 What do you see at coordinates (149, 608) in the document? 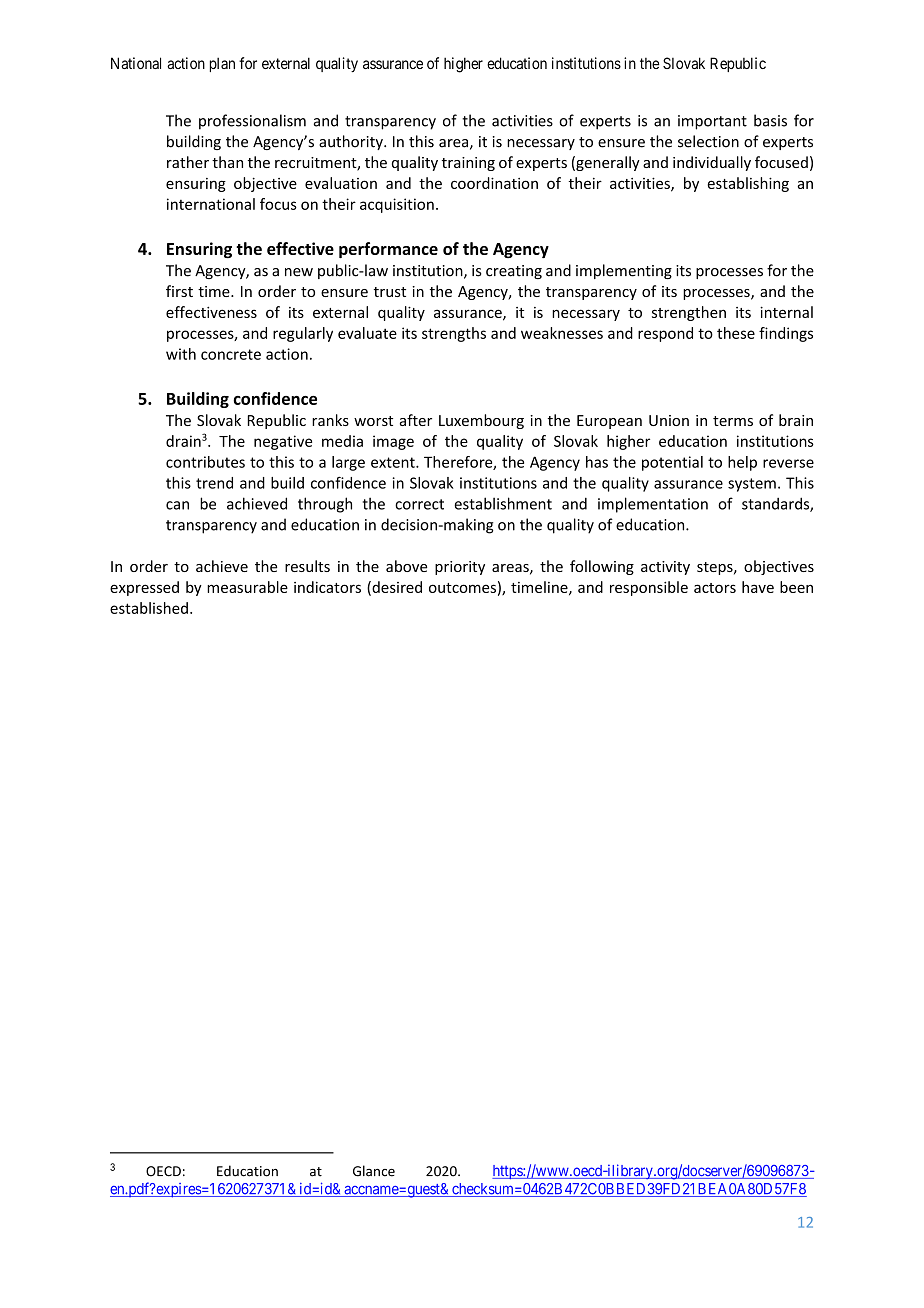
I see `established` at bounding box center [149, 608].
